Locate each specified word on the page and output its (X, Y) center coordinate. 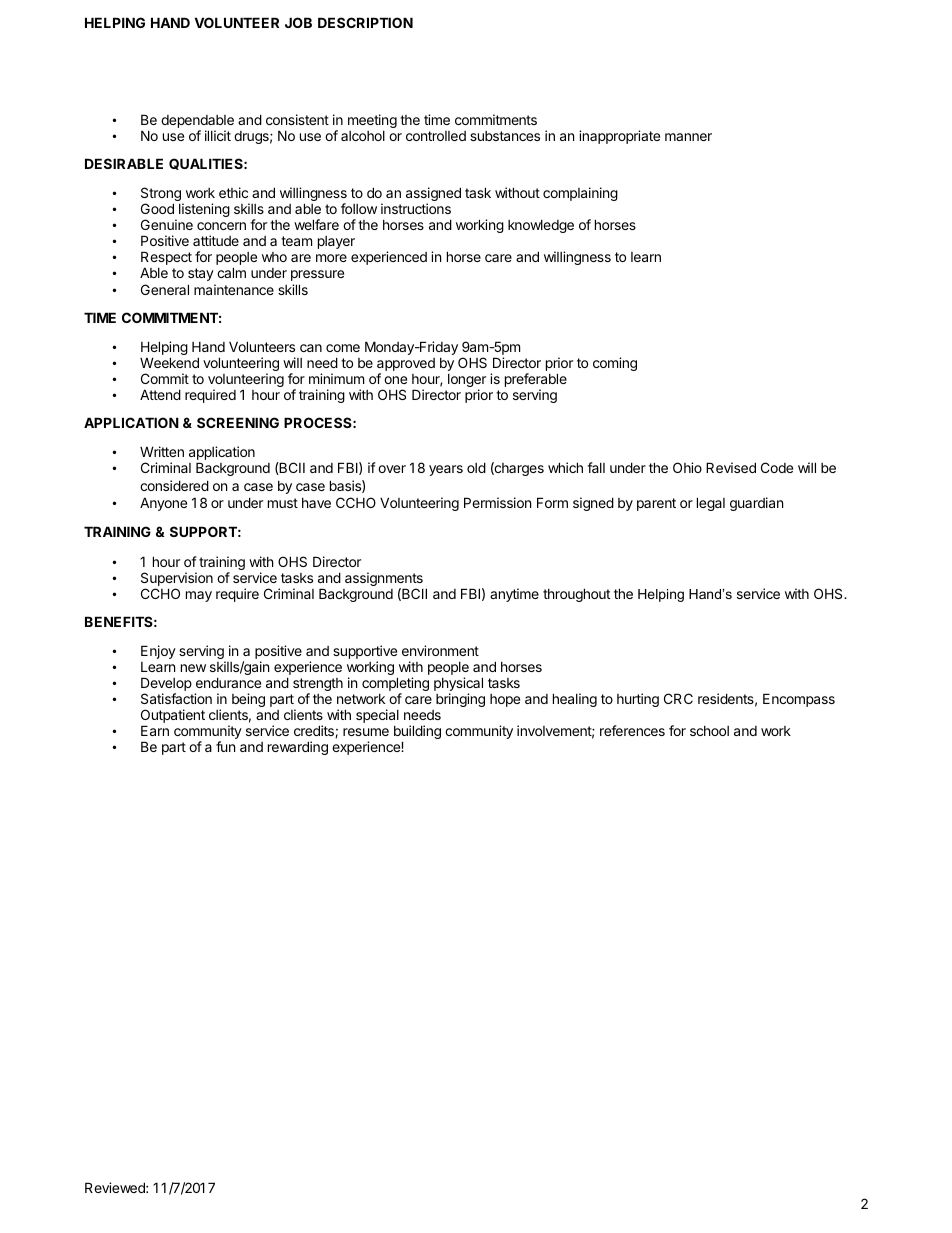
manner (688, 137)
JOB (298, 22)
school (709, 731)
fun (225, 746)
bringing (460, 700)
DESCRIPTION (365, 22)
